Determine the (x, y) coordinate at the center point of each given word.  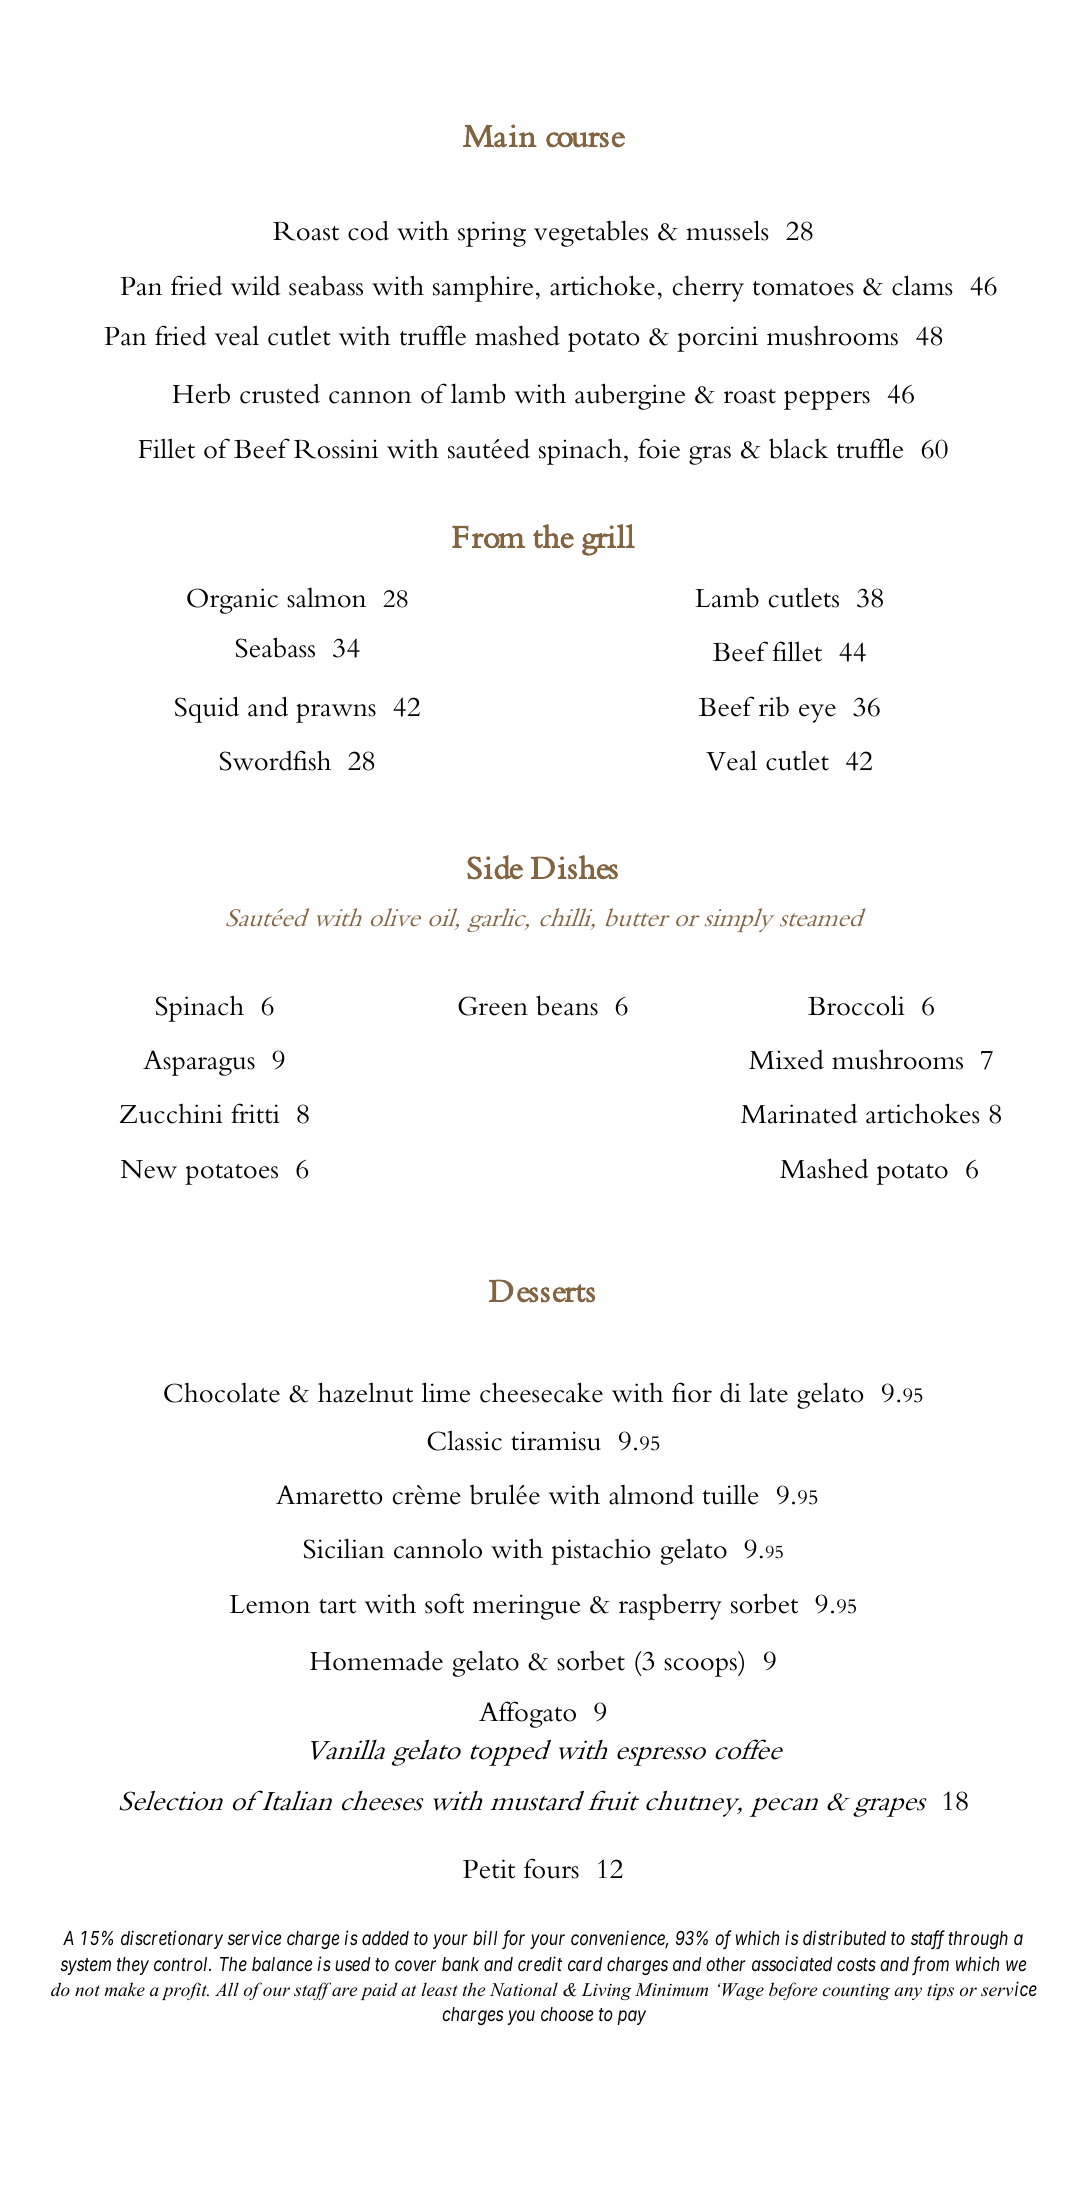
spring (492, 234)
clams (922, 285)
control (182, 1964)
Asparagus (199, 1063)
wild (256, 285)
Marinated (799, 1114)
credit (540, 1963)
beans (567, 1005)
